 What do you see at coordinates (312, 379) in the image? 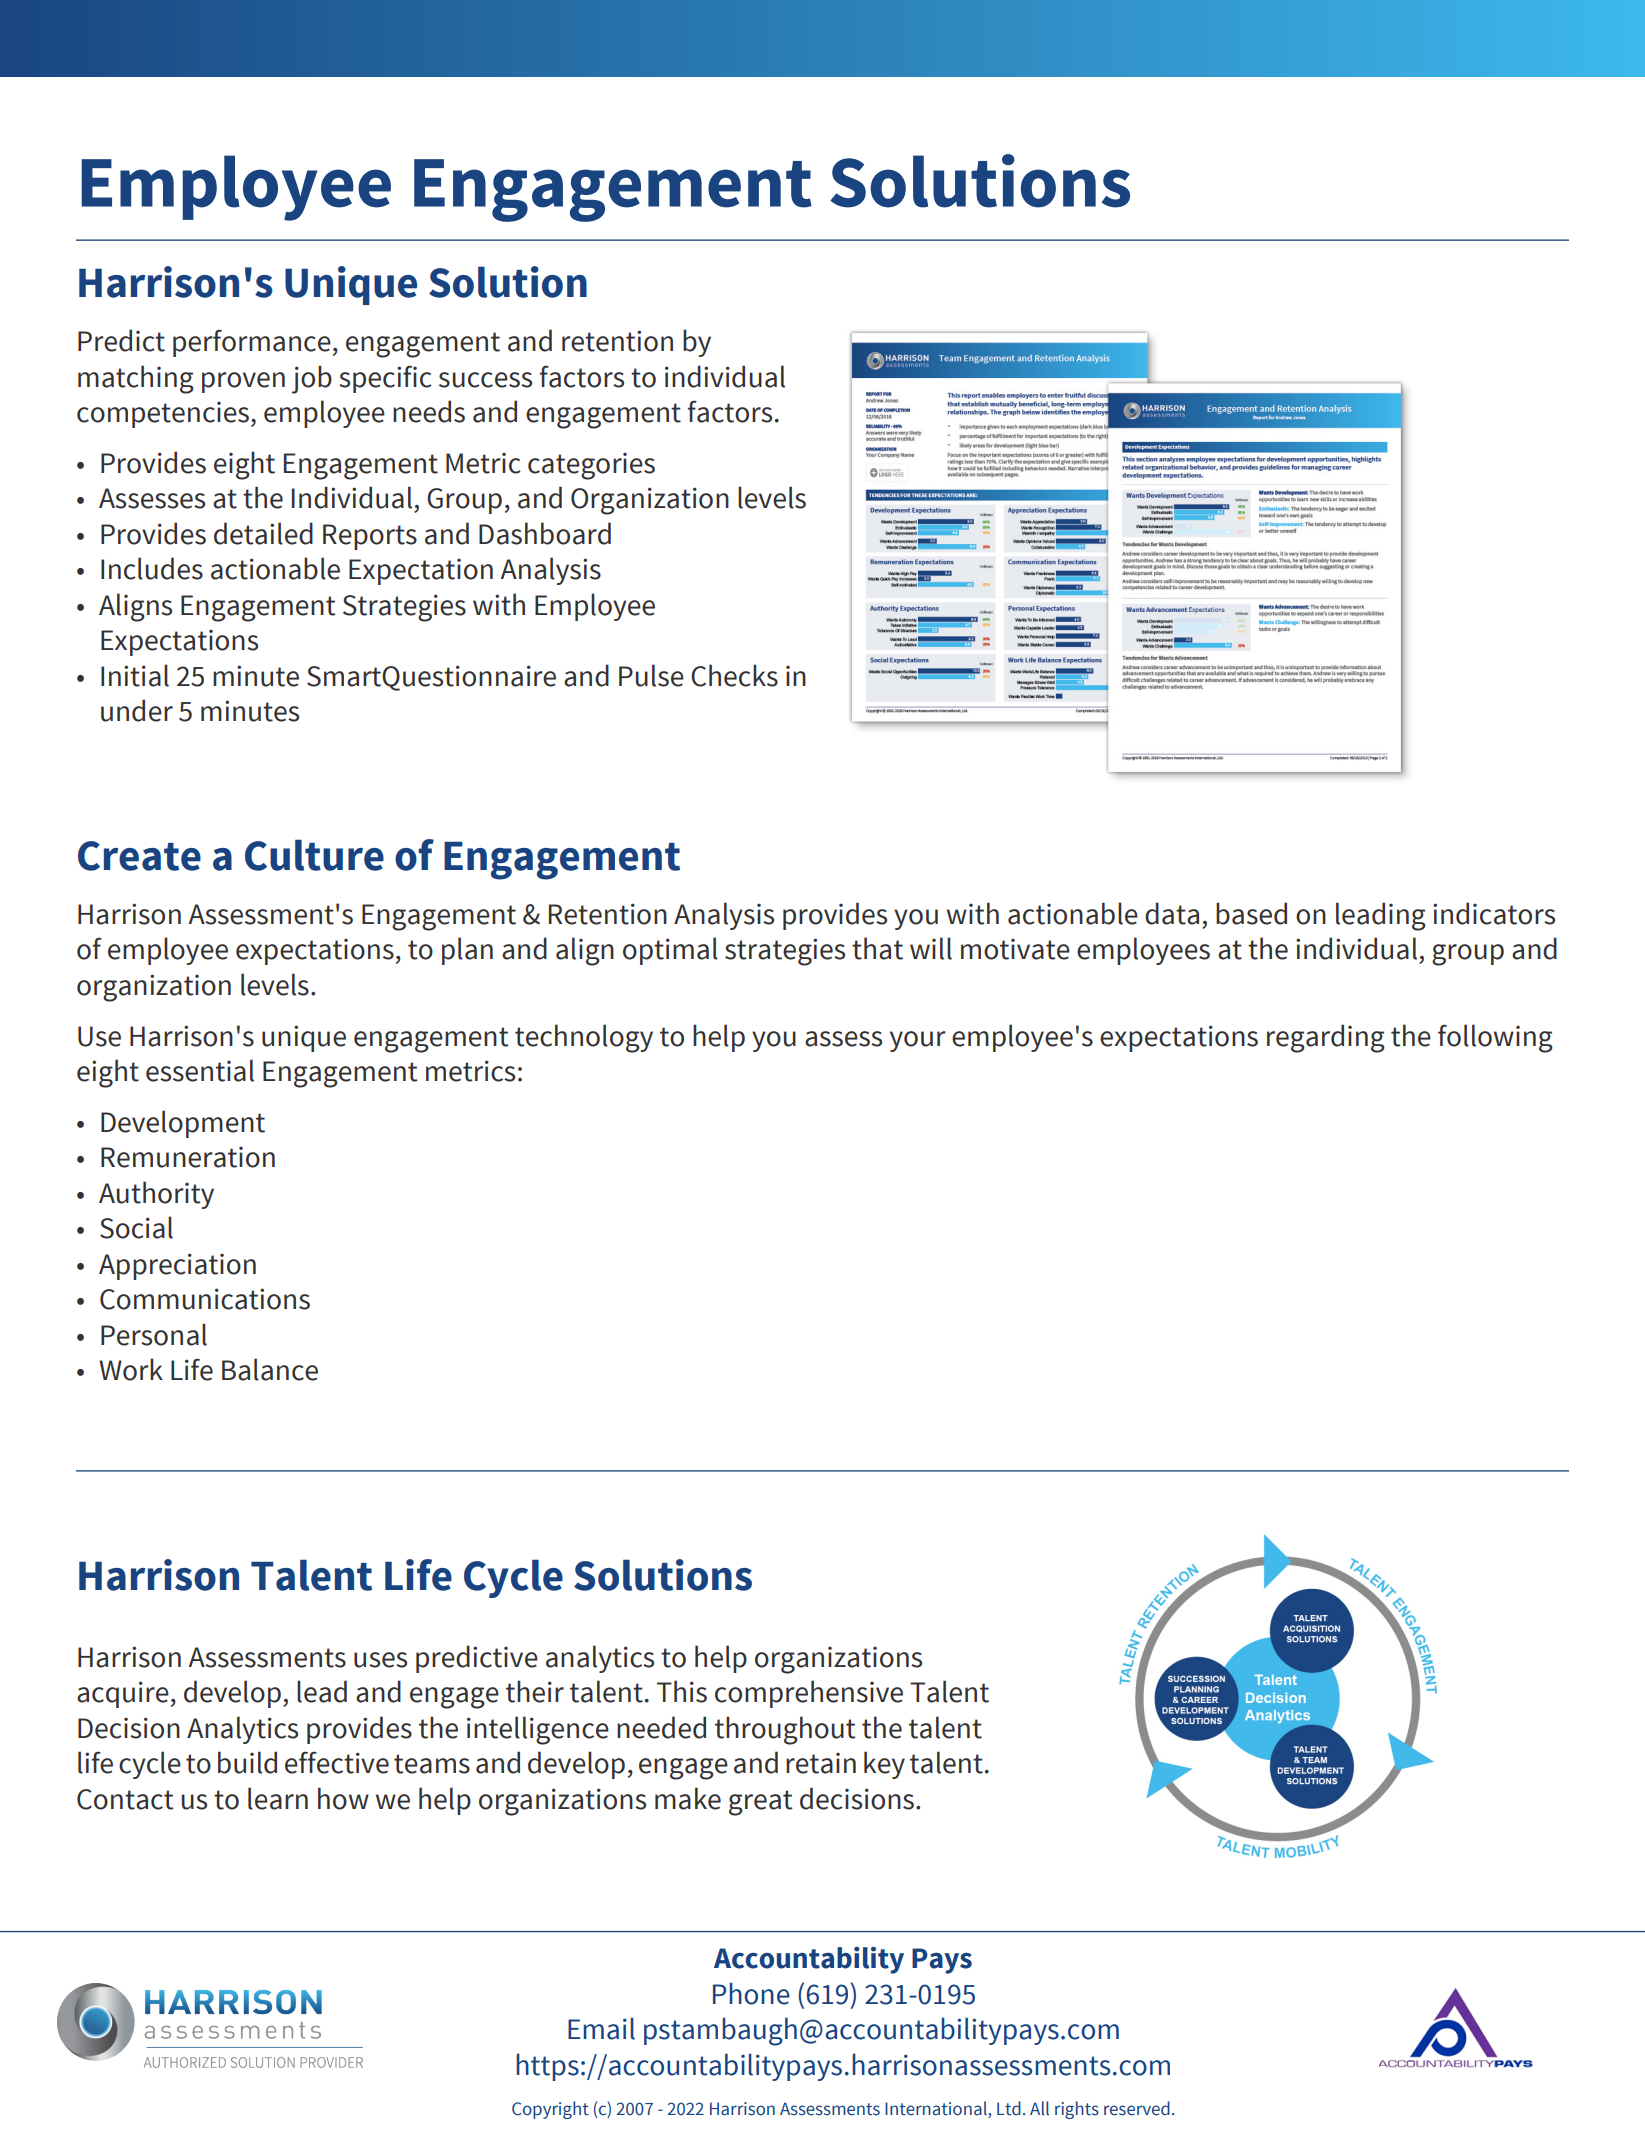
I see `job` at bounding box center [312, 379].
